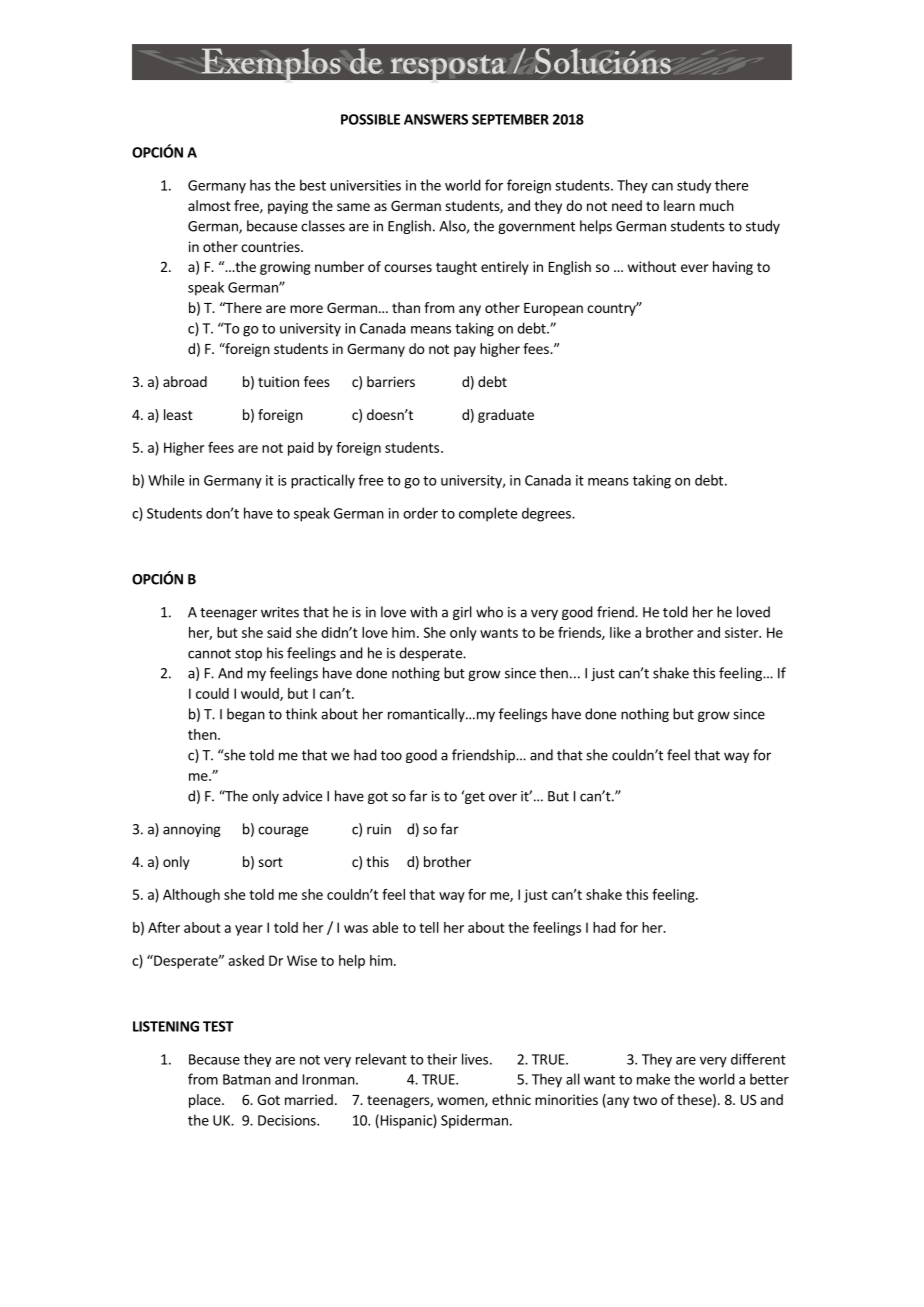 This document has width=924, height=1307. I want to click on sister, so click(743, 632).
